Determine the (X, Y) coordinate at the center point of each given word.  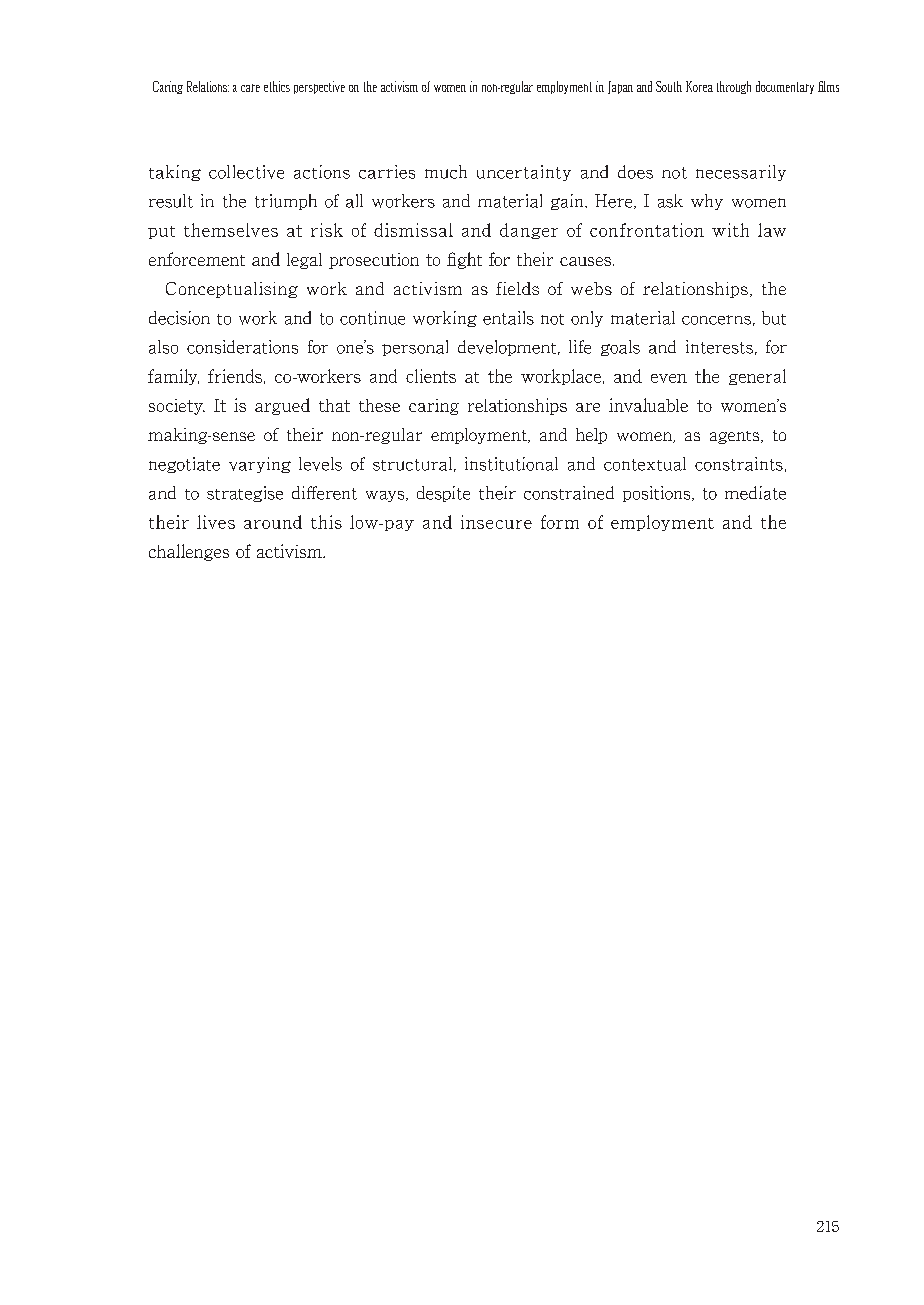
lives (216, 522)
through (734, 87)
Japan (620, 87)
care (250, 88)
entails (508, 318)
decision (179, 318)
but (774, 318)
